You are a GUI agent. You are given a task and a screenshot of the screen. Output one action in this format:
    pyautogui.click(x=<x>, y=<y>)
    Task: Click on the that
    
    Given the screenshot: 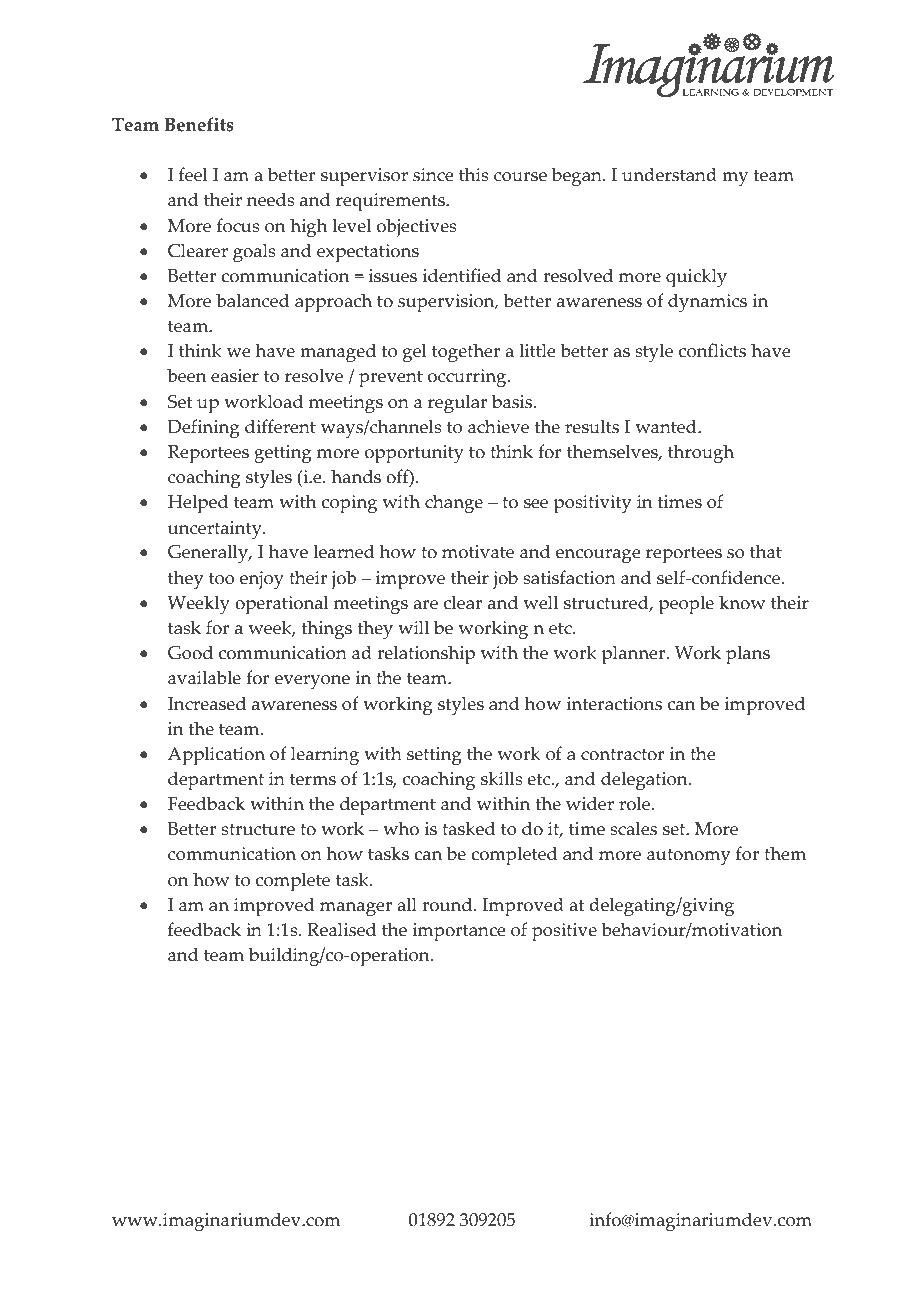 What is the action you would take?
    pyautogui.click(x=766, y=551)
